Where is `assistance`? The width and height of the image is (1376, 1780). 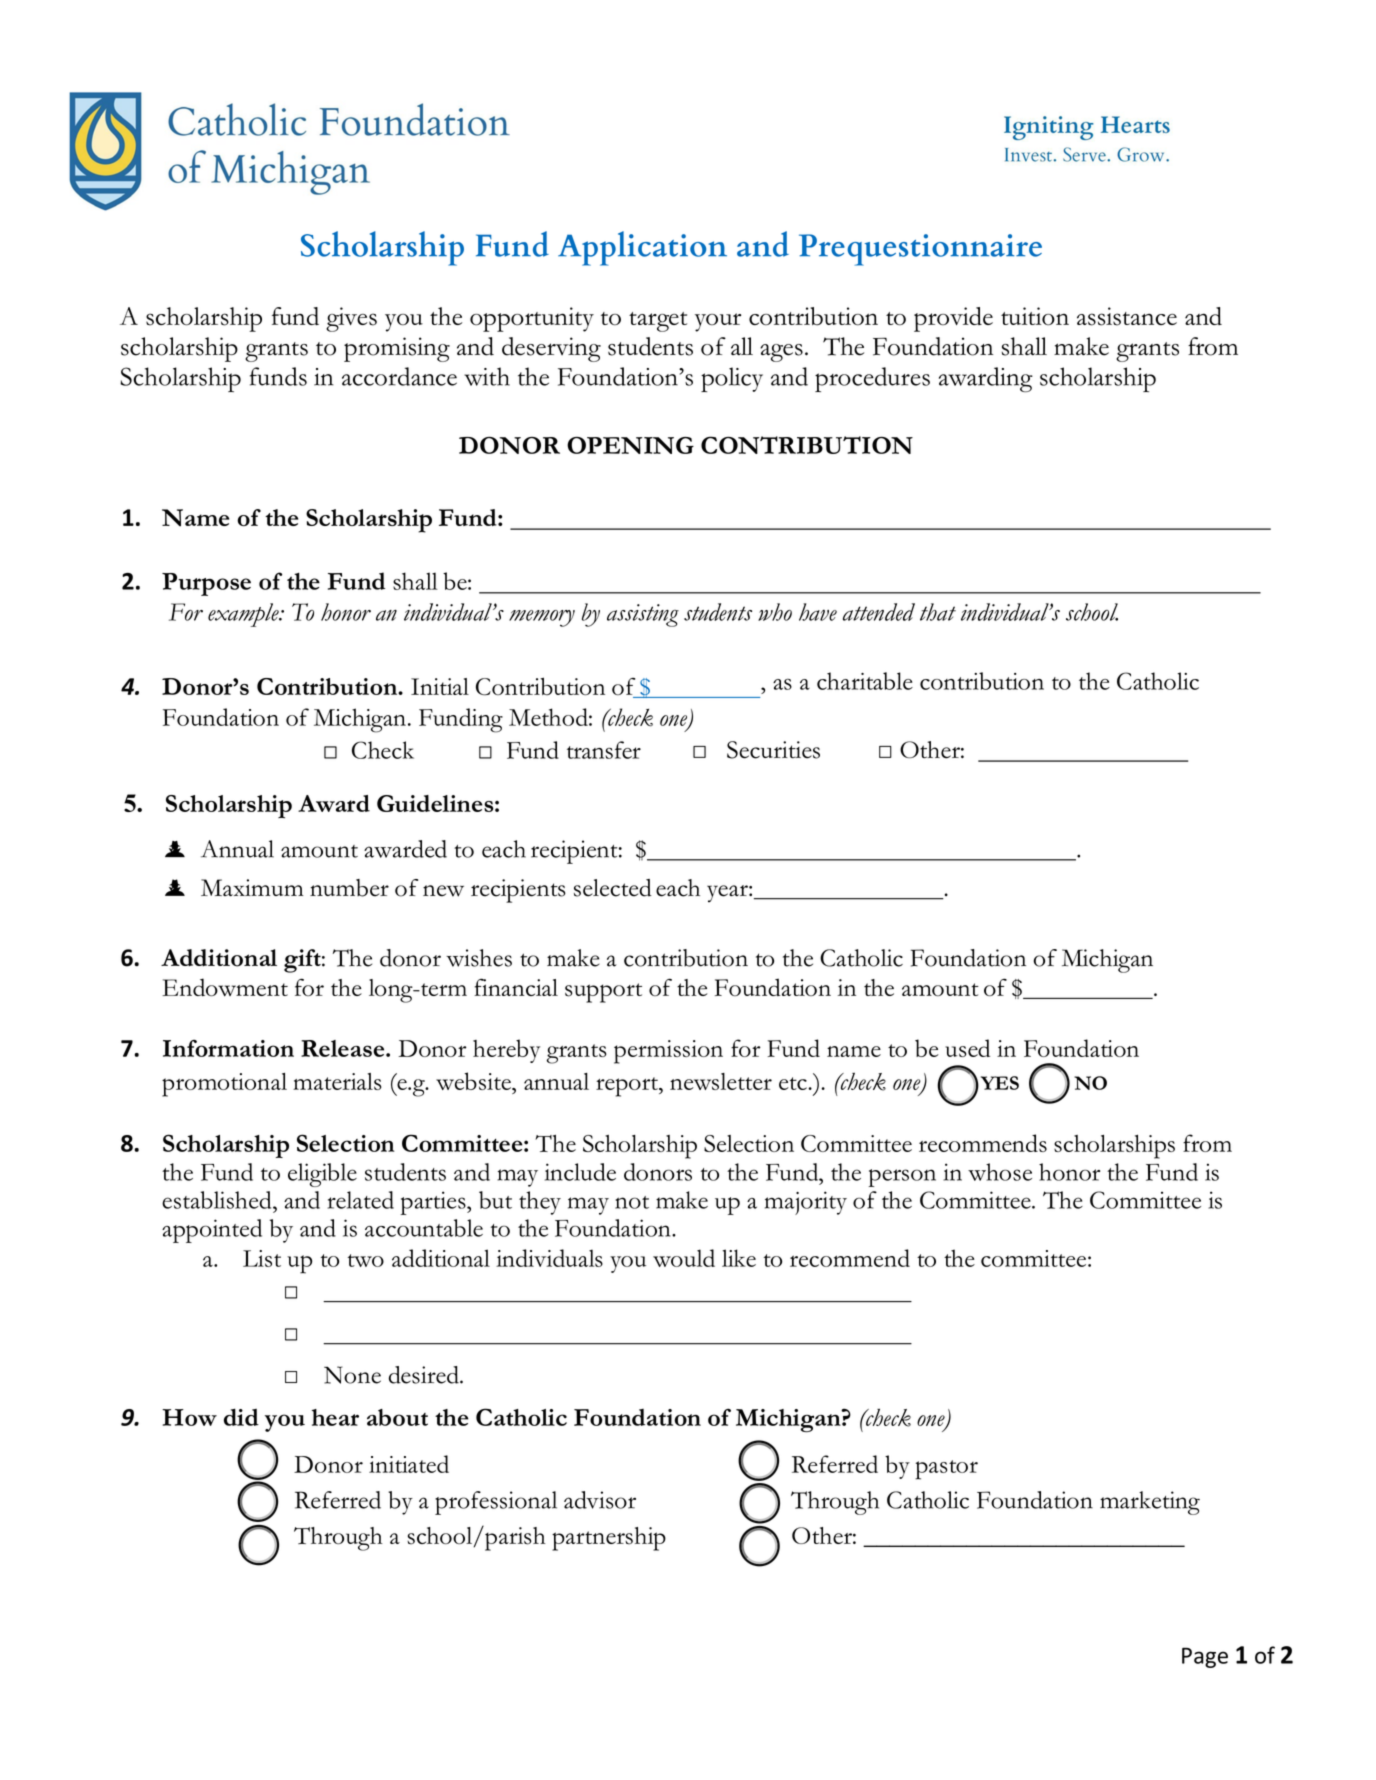 assistance is located at coordinates (1127, 316).
